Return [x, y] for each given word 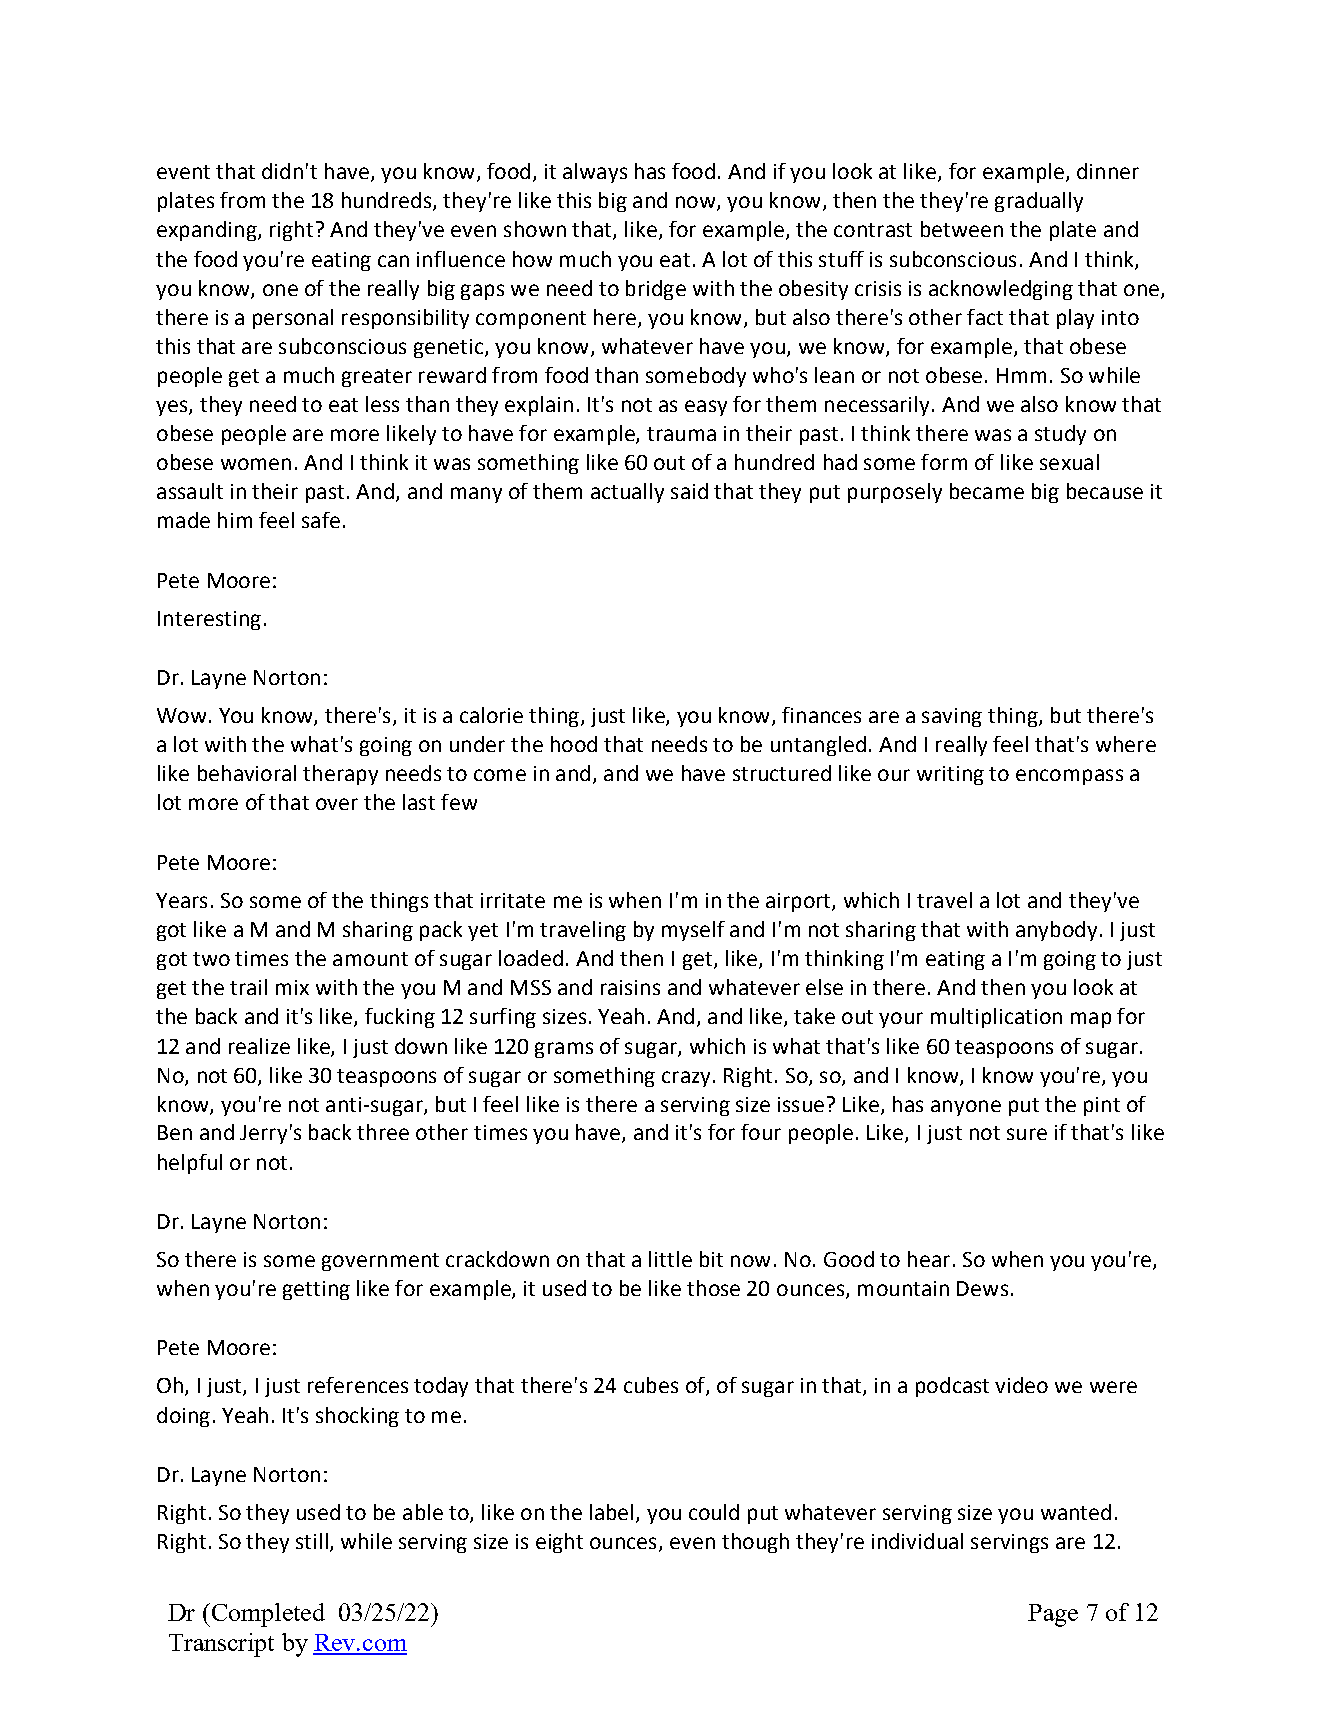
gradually [1039, 202]
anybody [1056, 931]
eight [559, 1543]
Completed [267, 1615]
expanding [208, 231]
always [595, 173]
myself [693, 931]
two [211, 959]
